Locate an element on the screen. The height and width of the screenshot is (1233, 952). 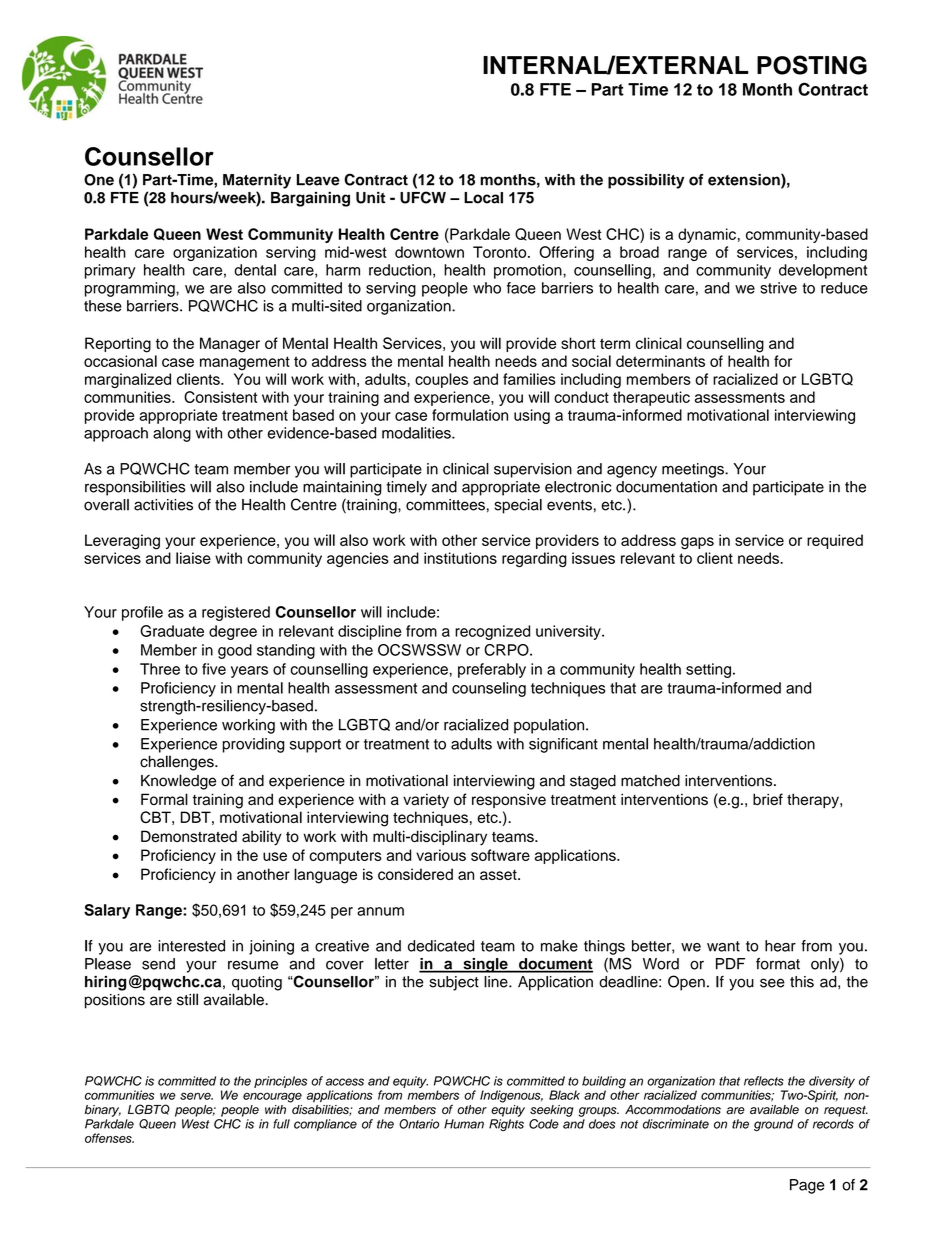
POSTING is located at coordinates (812, 65).
